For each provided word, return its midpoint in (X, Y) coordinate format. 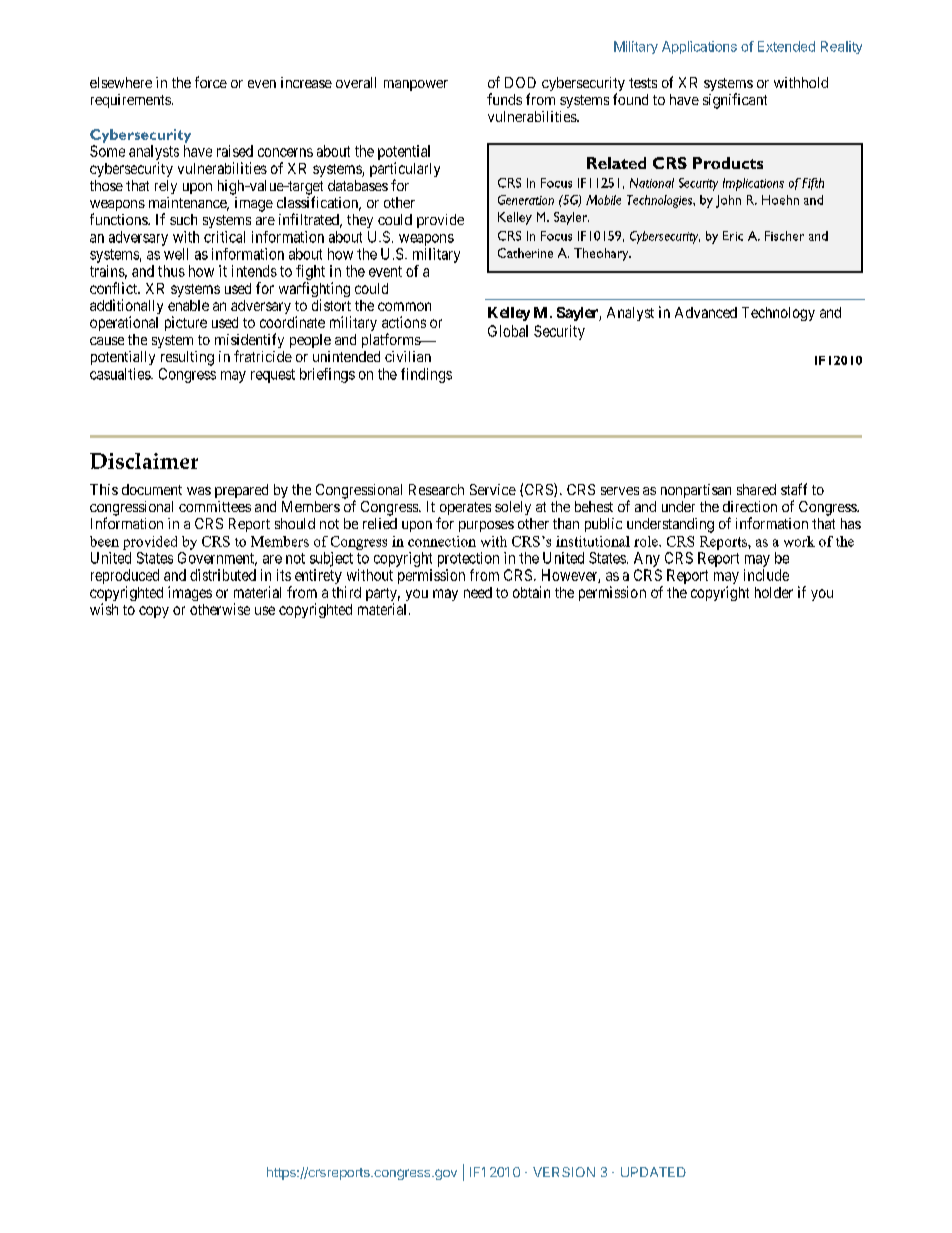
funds (504, 99)
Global (508, 331)
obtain (531, 592)
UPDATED (653, 1172)
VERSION (564, 1172)
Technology (778, 314)
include (766, 575)
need (478, 592)
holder (774, 592)
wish (104, 609)
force (211, 82)
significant (735, 101)
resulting (187, 358)
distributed (223, 575)
